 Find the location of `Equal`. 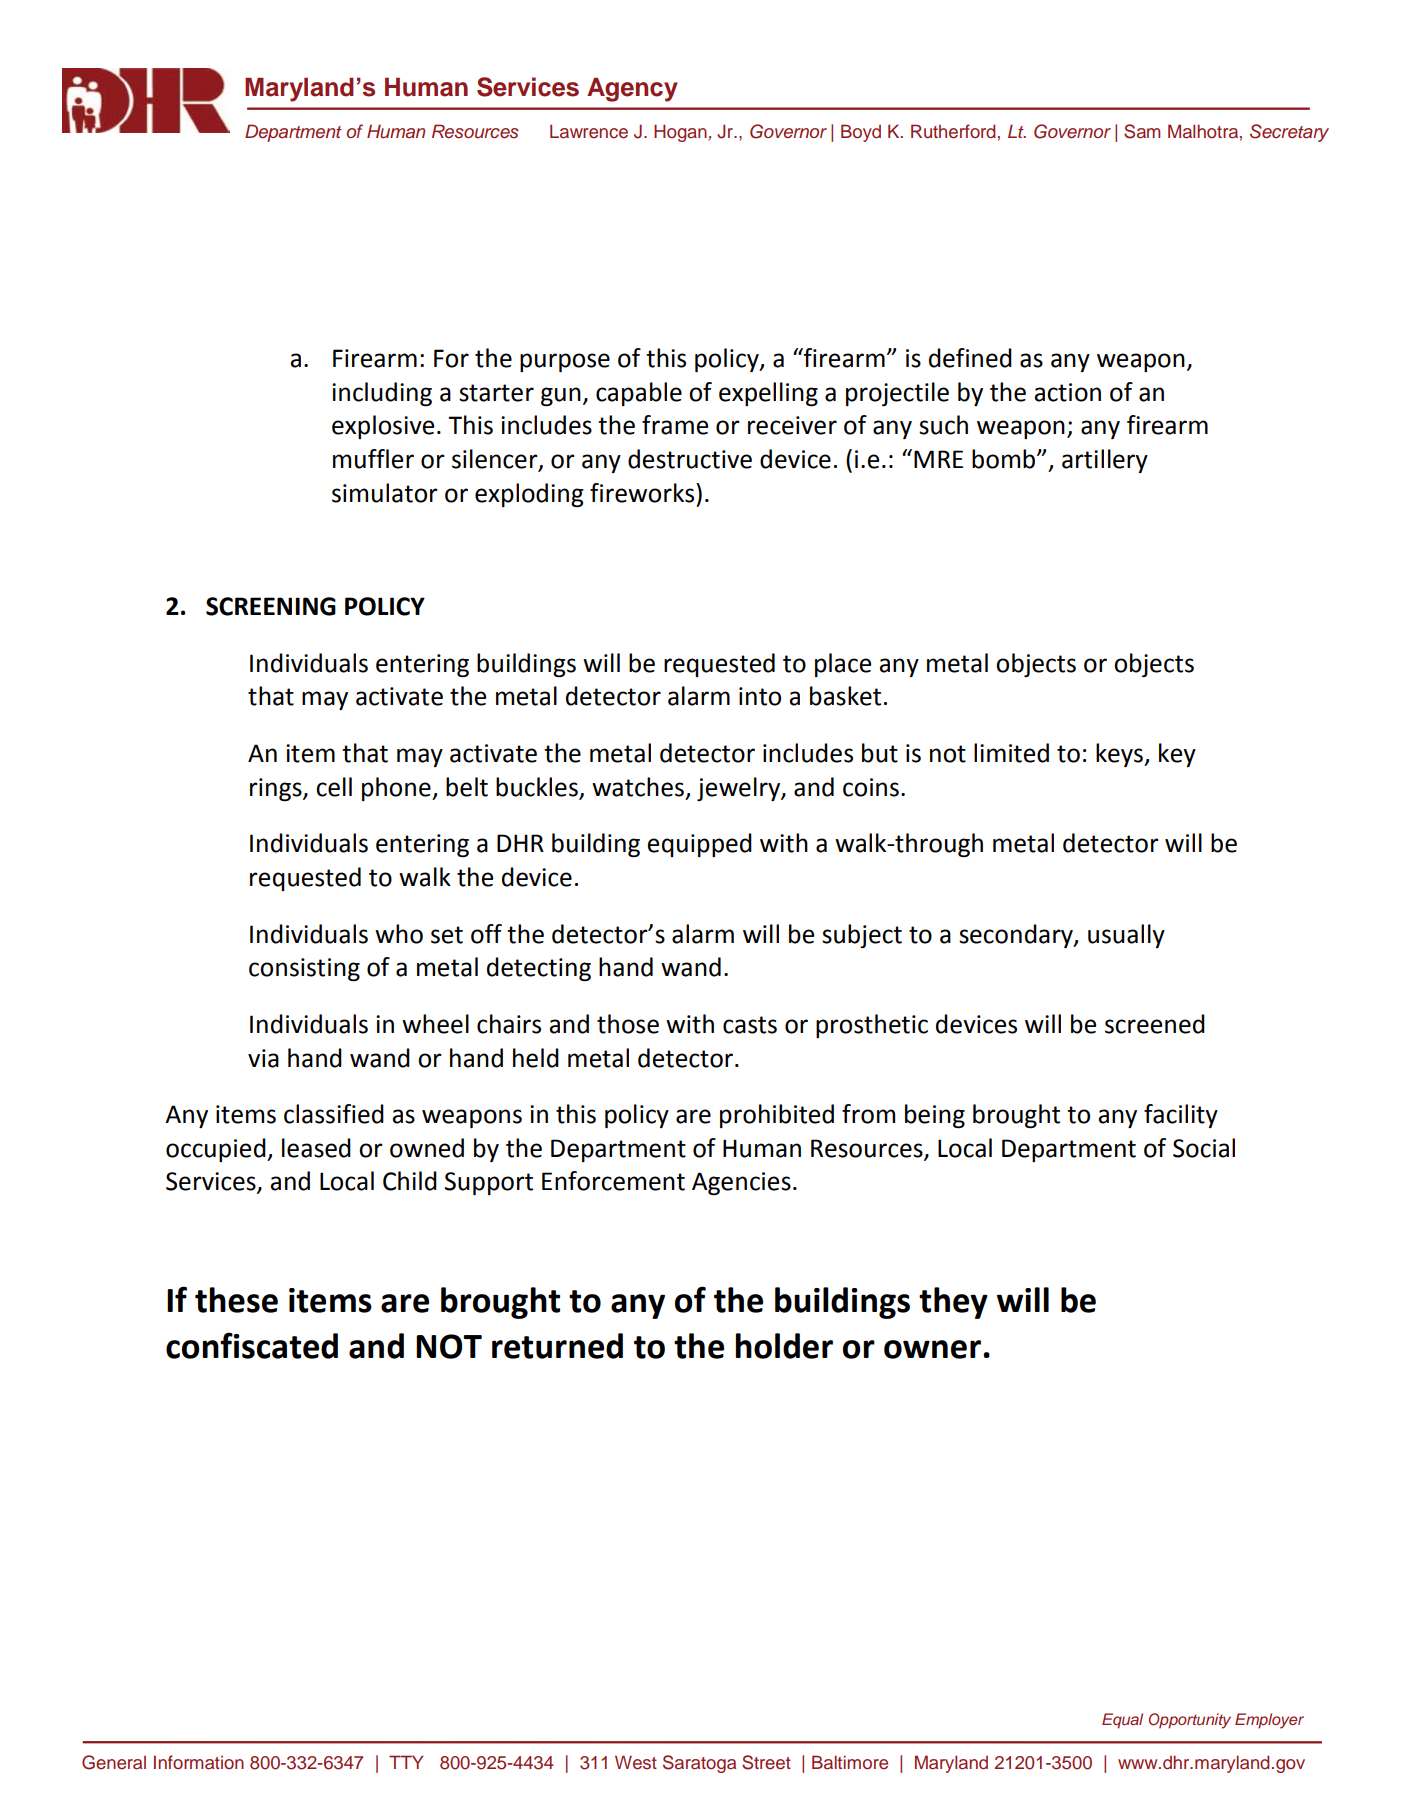

Equal is located at coordinates (1122, 1721).
